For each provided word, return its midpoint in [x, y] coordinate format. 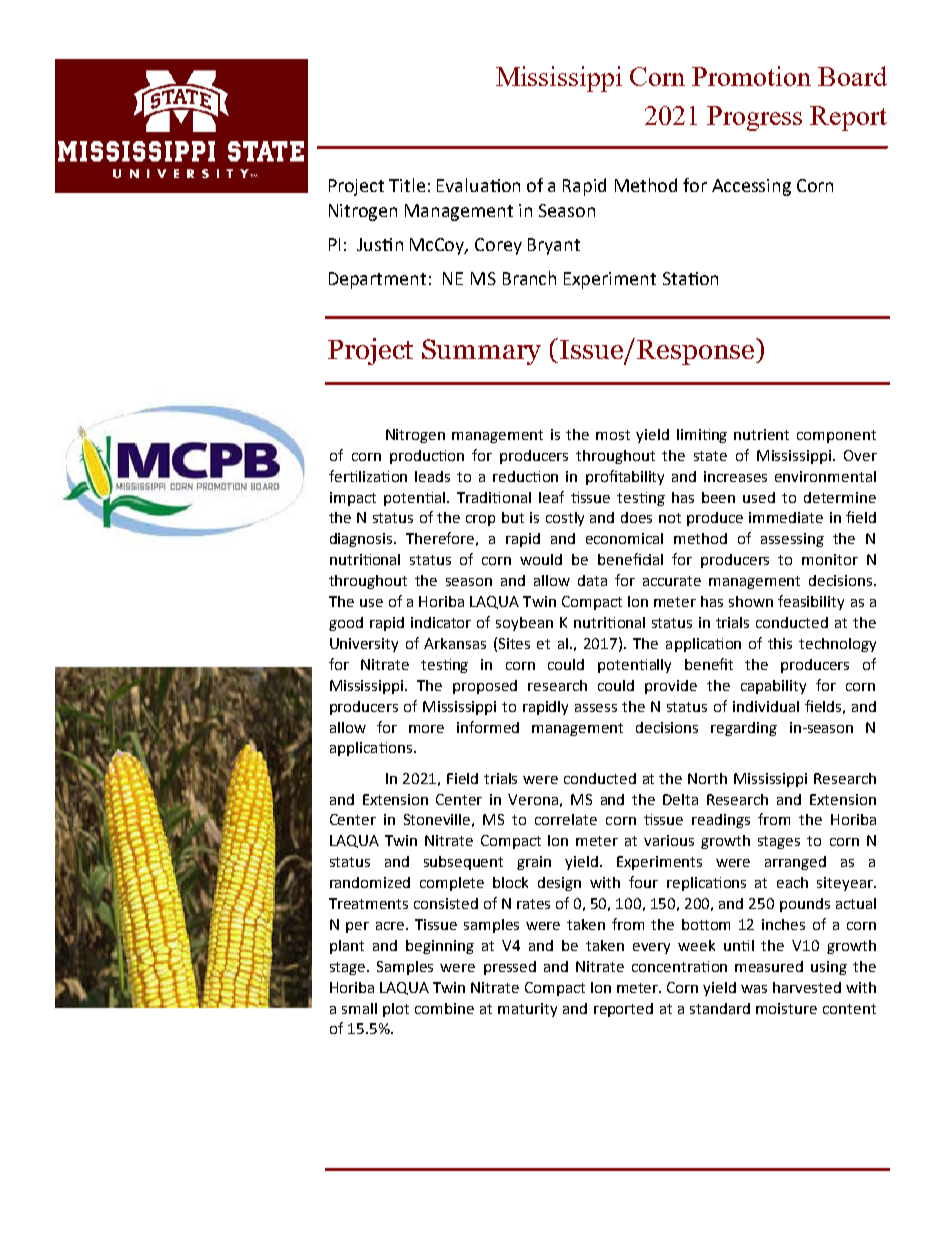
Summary [481, 352]
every [651, 948]
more [426, 729]
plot [396, 1010]
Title [407, 185]
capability [773, 687]
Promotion [751, 76]
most [613, 435]
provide [671, 687]
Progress [754, 118]
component [836, 436]
